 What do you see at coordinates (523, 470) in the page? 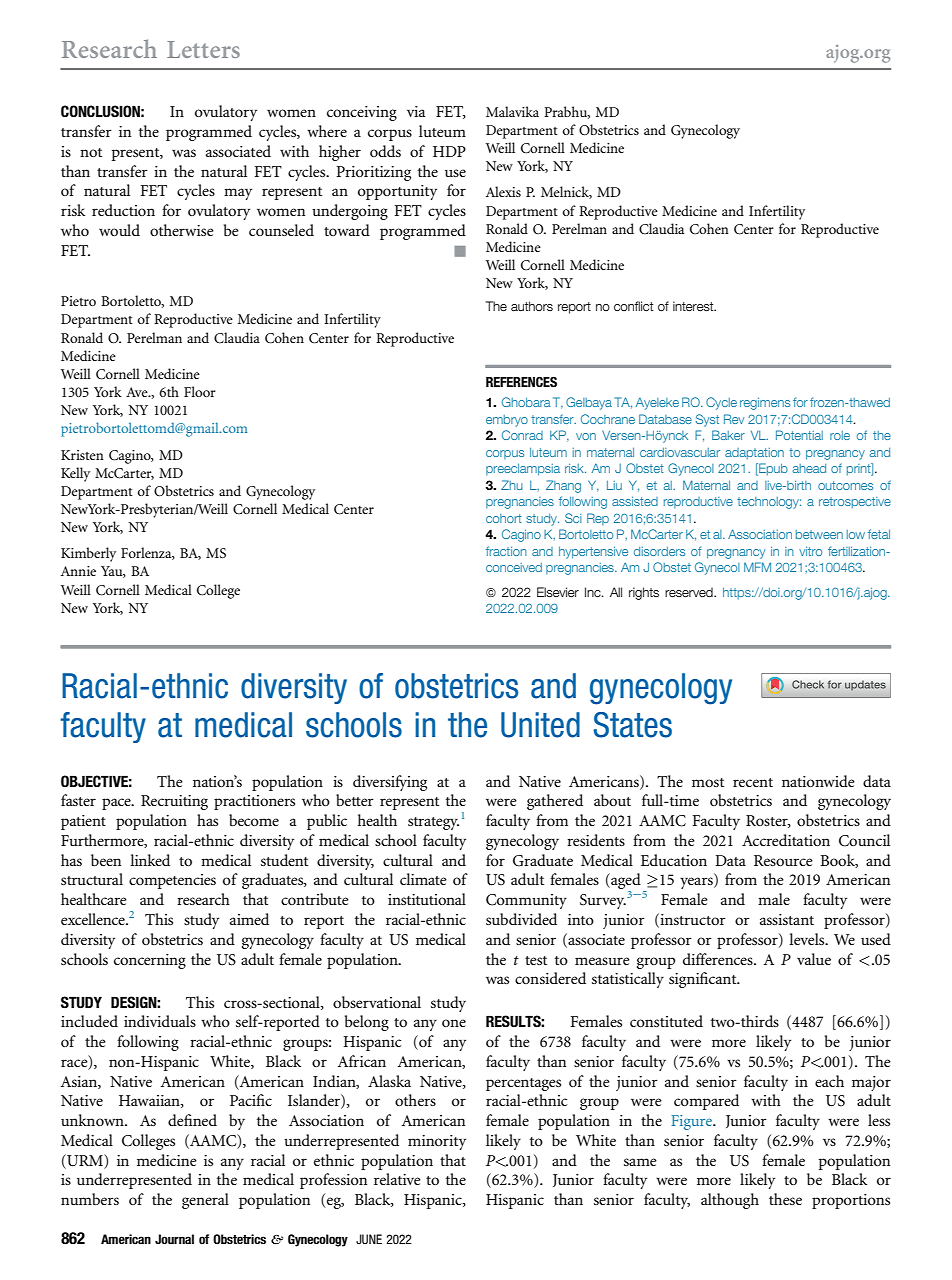
I see `preeclampsia` at bounding box center [523, 470].
